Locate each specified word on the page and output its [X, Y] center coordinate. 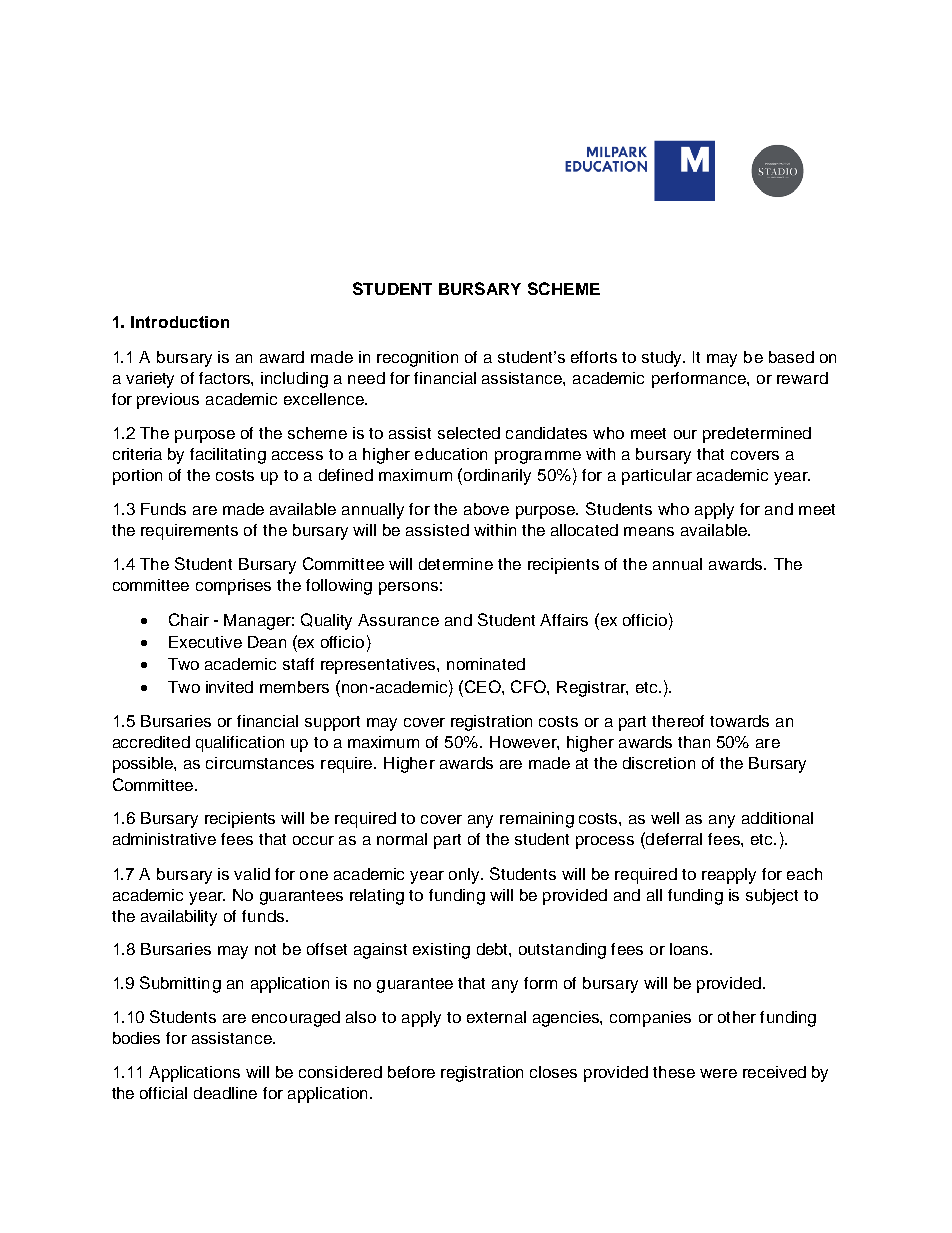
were [718, 1073]
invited [229, 687]
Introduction [180, 322]
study [663, 359]
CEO [482, 686]
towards [739, 721]
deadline [225, 1093]
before [411, 1072]
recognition [417, 359]
